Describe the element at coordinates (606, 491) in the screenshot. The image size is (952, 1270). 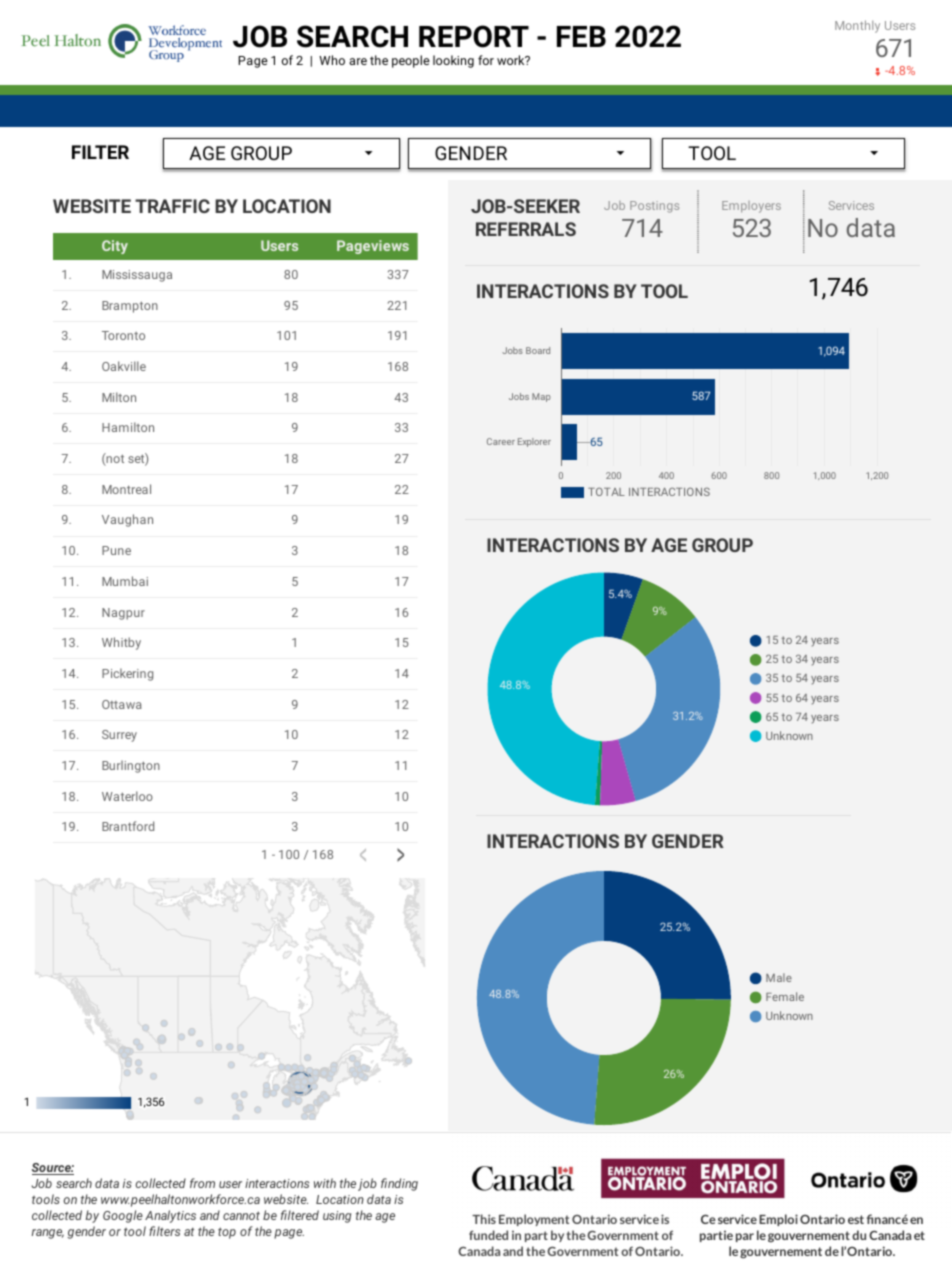
I see `TOTAL` at that location.
